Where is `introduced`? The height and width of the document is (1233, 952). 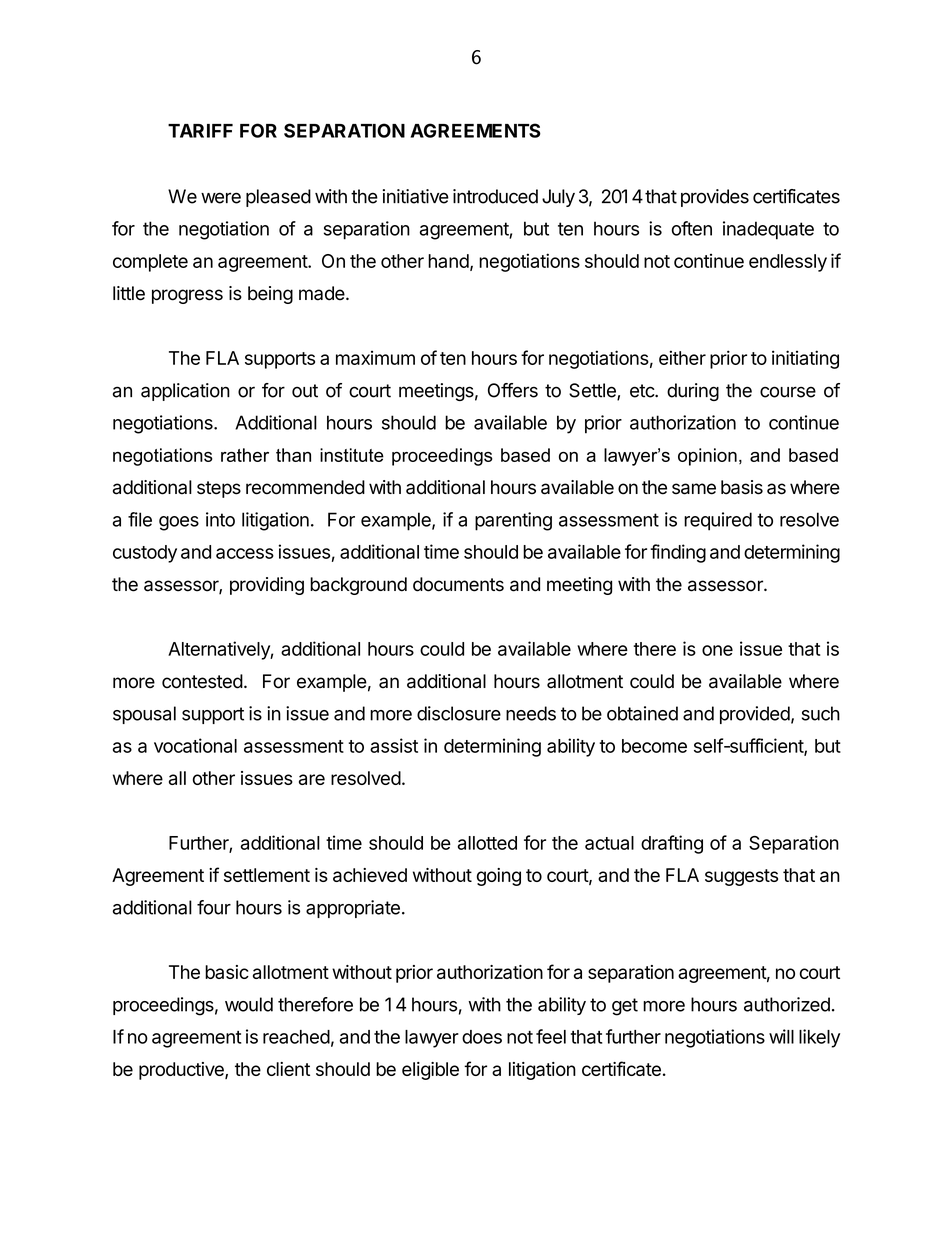
introduced is located at coordinates (495, 196).
